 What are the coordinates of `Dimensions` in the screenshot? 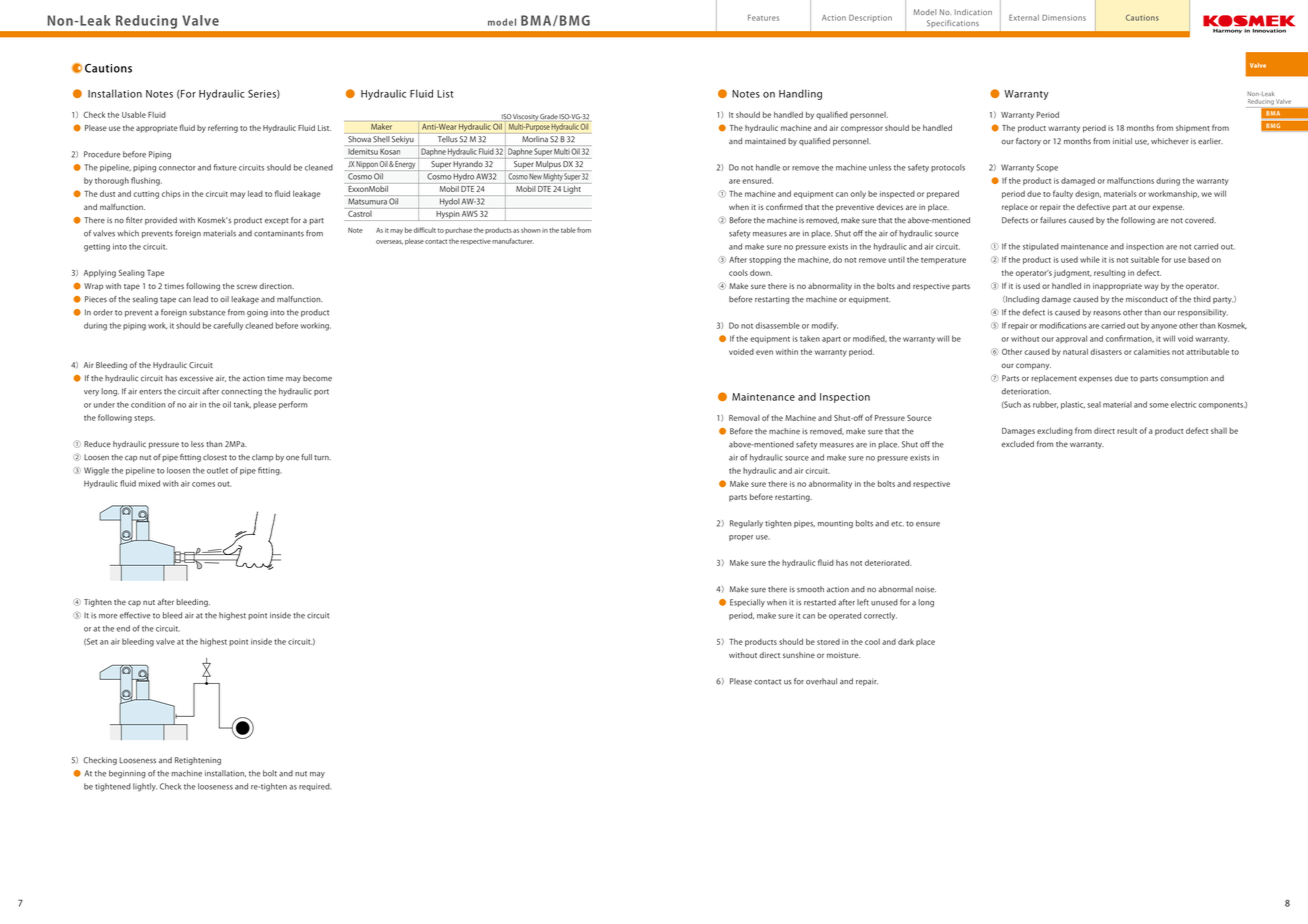 It's located at (1064, 17).
